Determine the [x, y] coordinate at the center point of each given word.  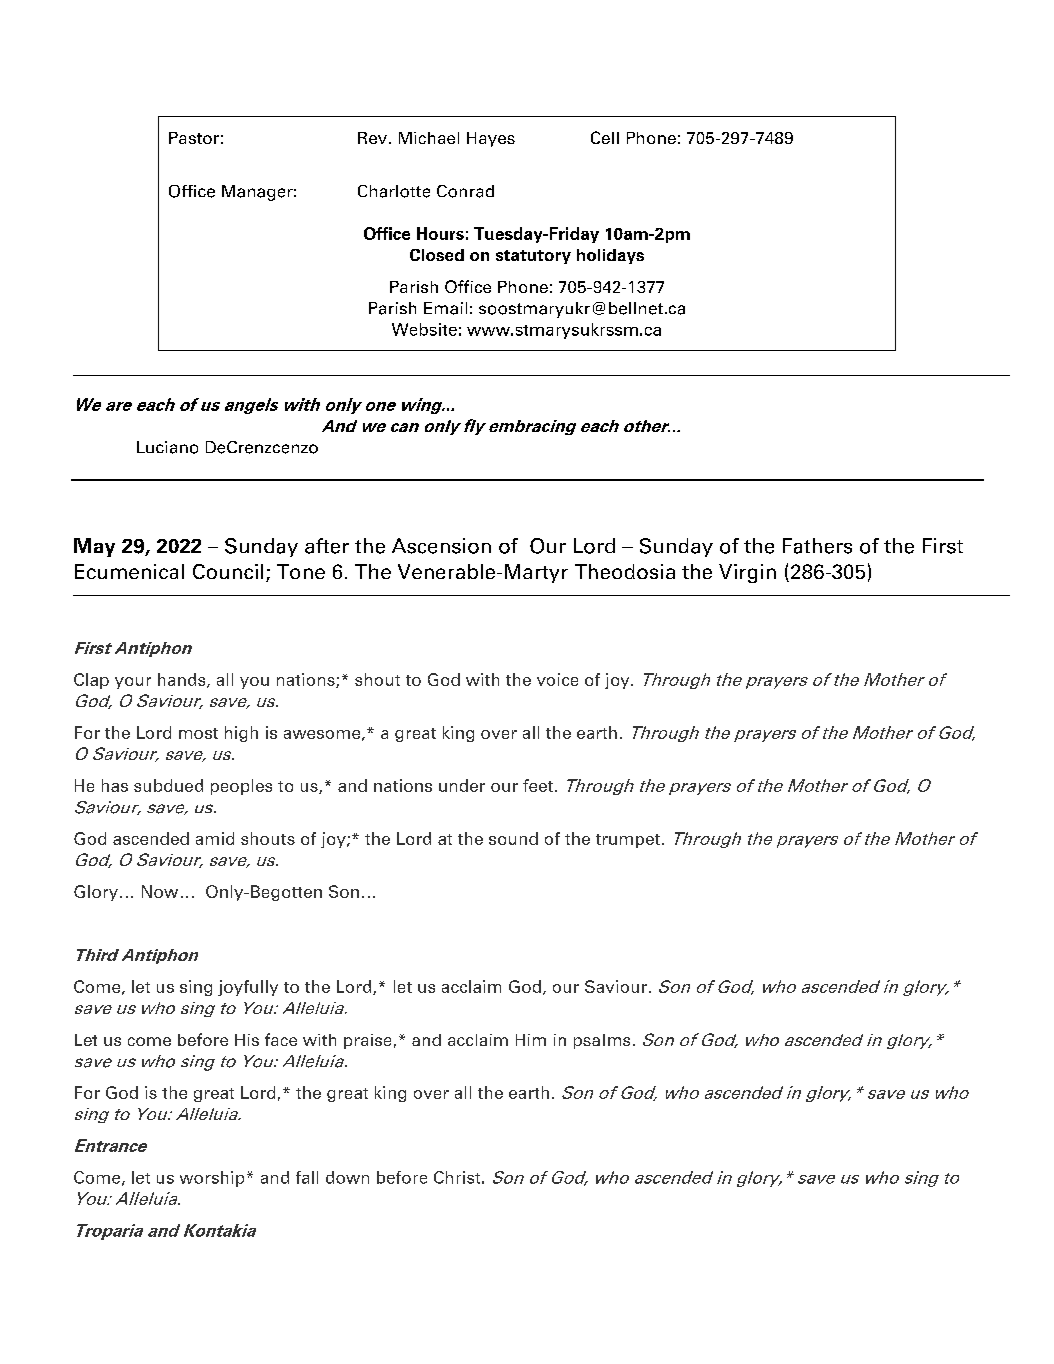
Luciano [167, 447]
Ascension [441, 546]
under [462, 785]
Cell [605, 137]
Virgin [747, 573]
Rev [372, 138]
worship [212, 1179]
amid [215, 838]
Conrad [465, 191]
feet [538, 785]
